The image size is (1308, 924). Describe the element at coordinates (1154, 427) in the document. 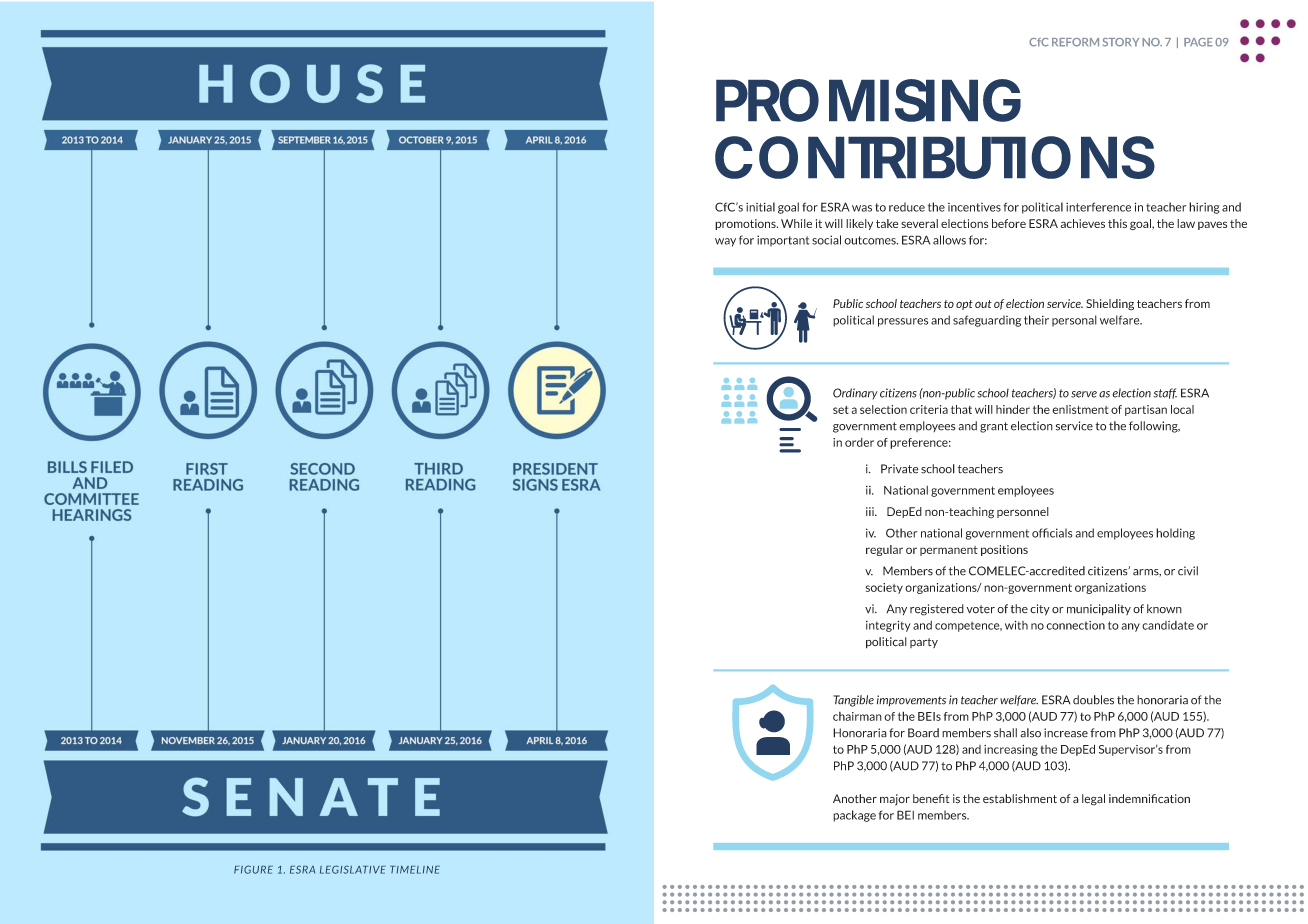

I see `following` at that location.
